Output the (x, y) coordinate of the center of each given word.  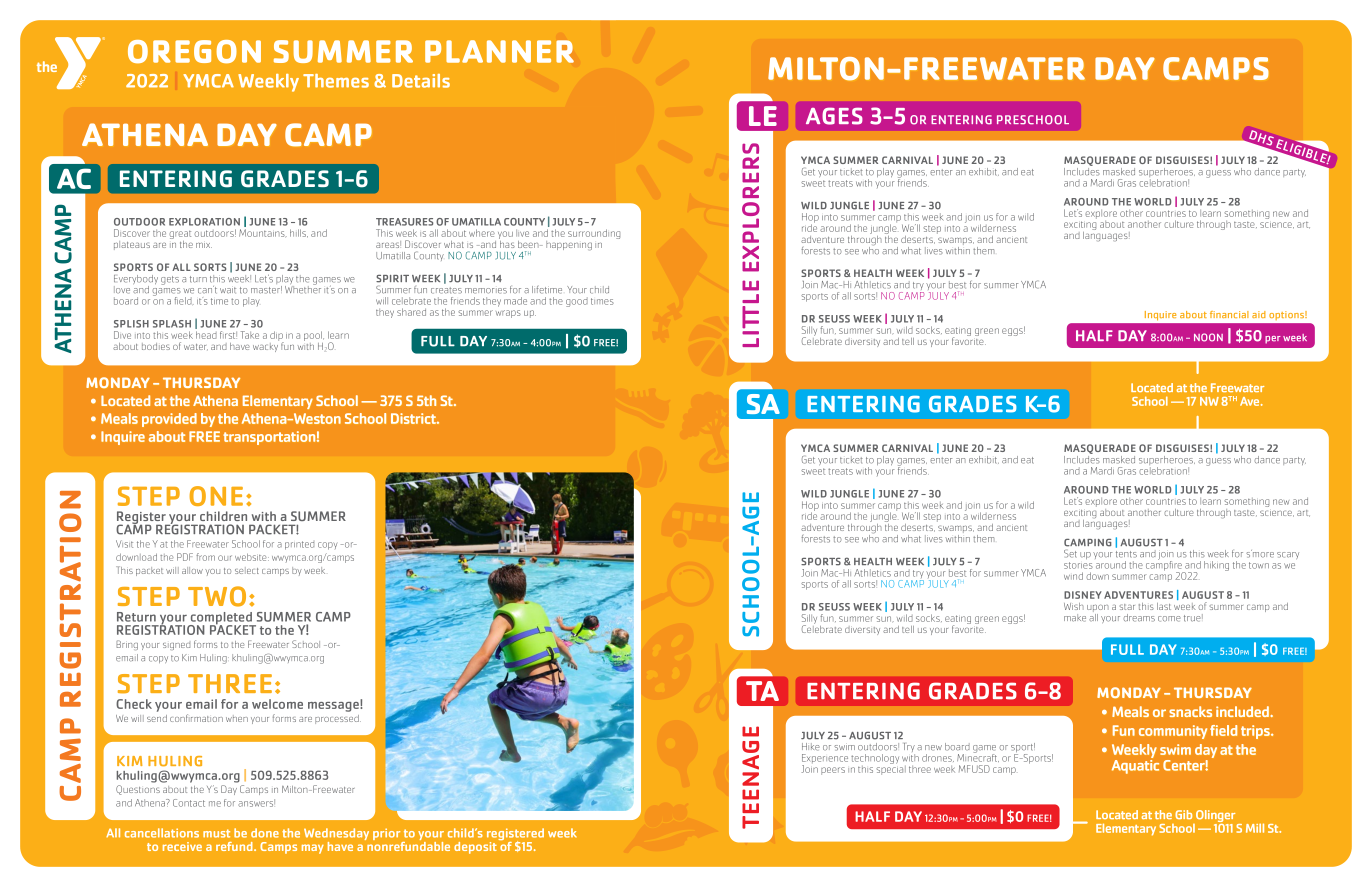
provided (169, 420)
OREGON (194, 51)
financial (1229, 314)
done (265, 833)
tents (1126, 554)
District (414, 418)
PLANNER (499, 51)
